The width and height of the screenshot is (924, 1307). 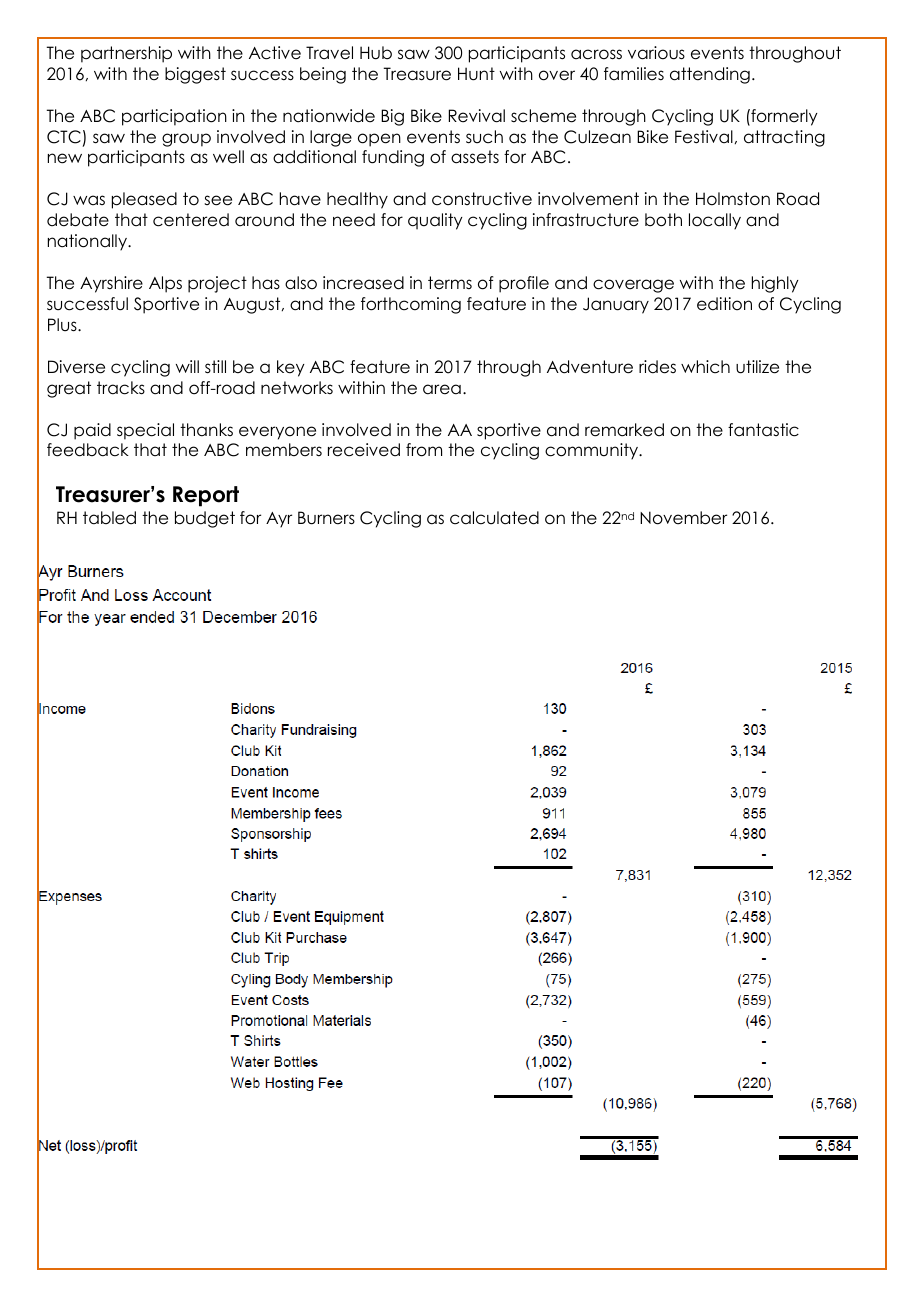 I want to click on Alps, so click(x=165, y=284).
